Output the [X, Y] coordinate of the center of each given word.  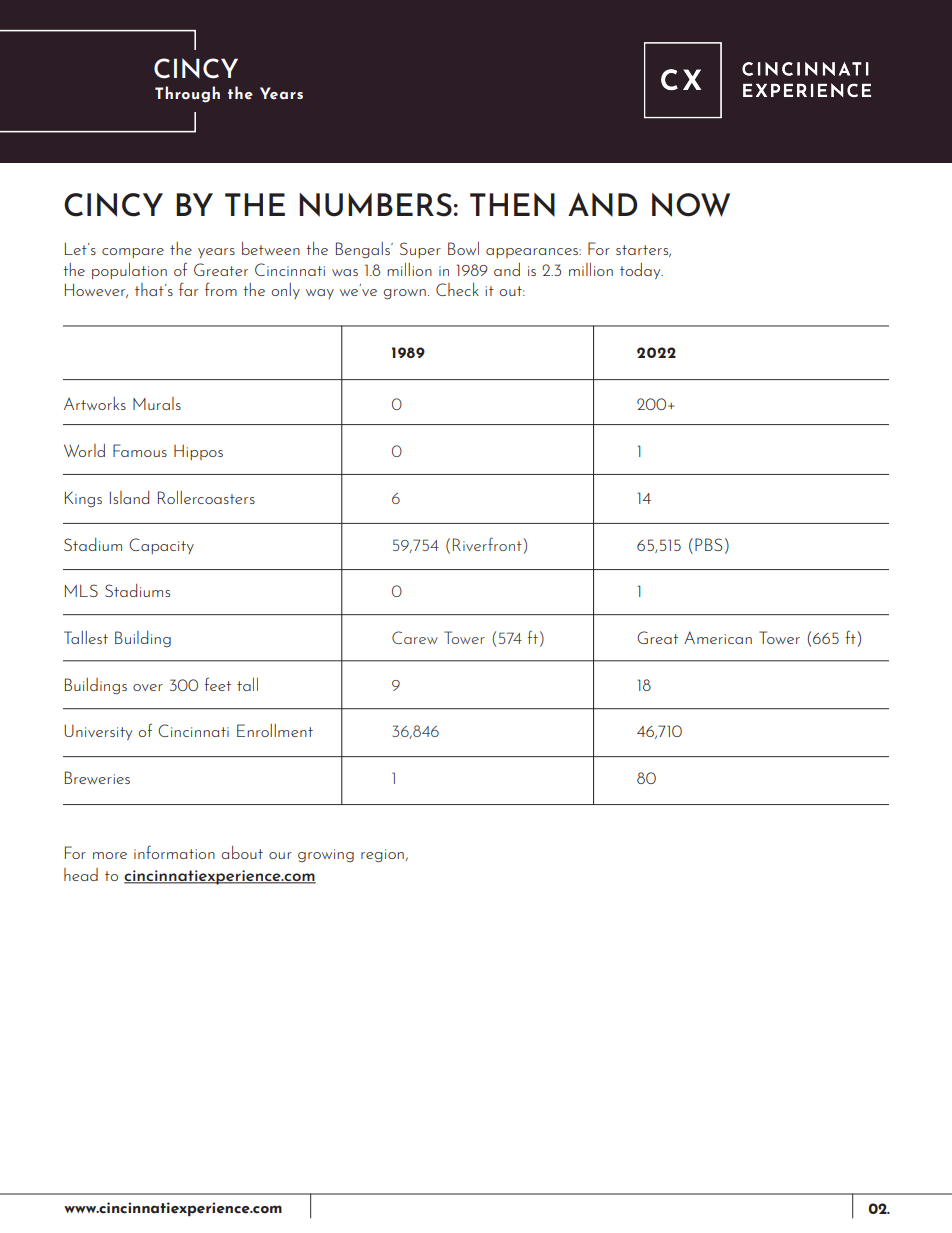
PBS [708, 544]
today [641, 271]
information [174, 852]
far [188, 289]
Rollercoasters [206, 497]
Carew [415, 637]
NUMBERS [375, 205]
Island [129, 497]
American [718, 637]
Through [187, 94]
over [148, 687]
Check [457, 289]
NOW [691, 205]
